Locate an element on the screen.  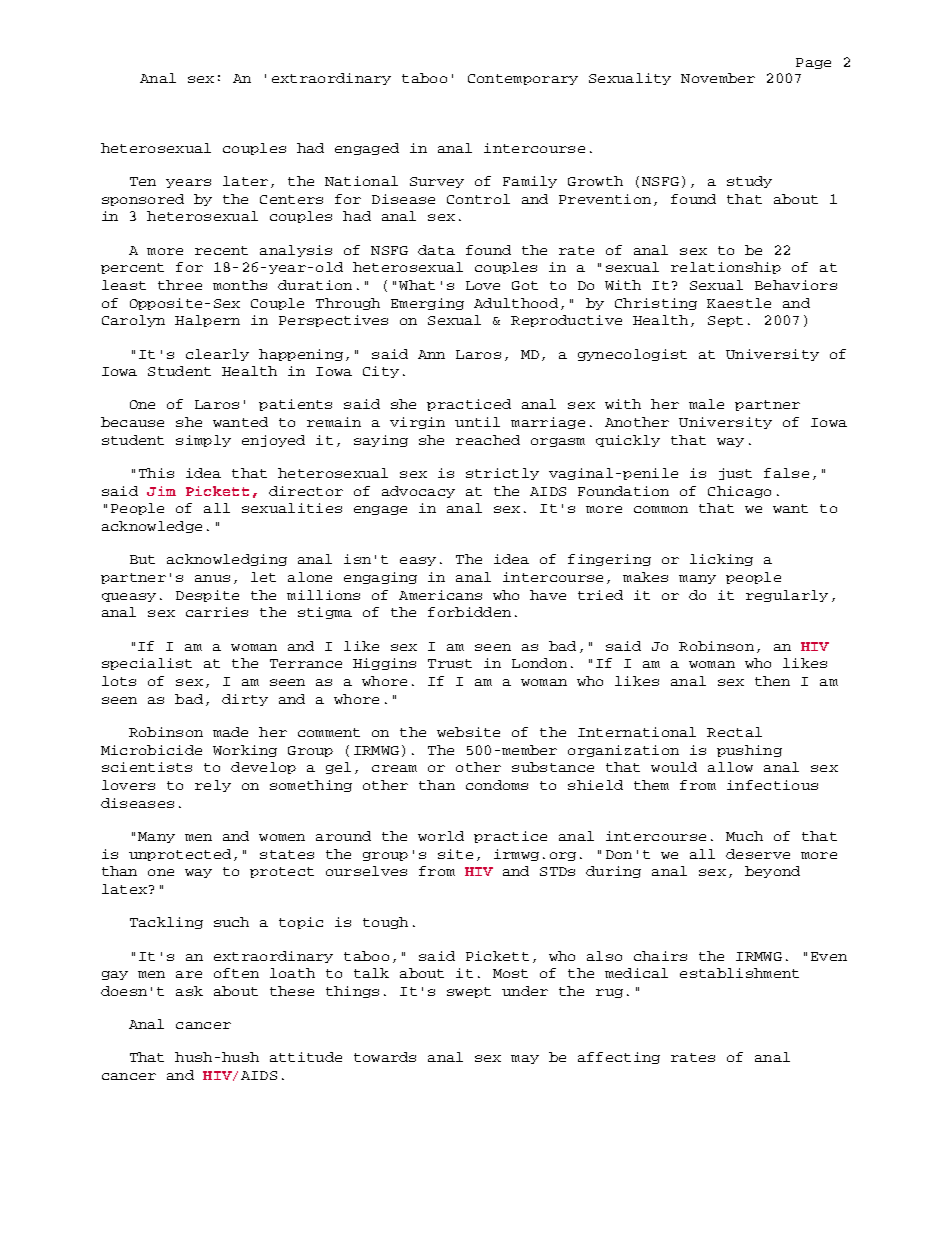
made is located at coordinates (230, 732).
